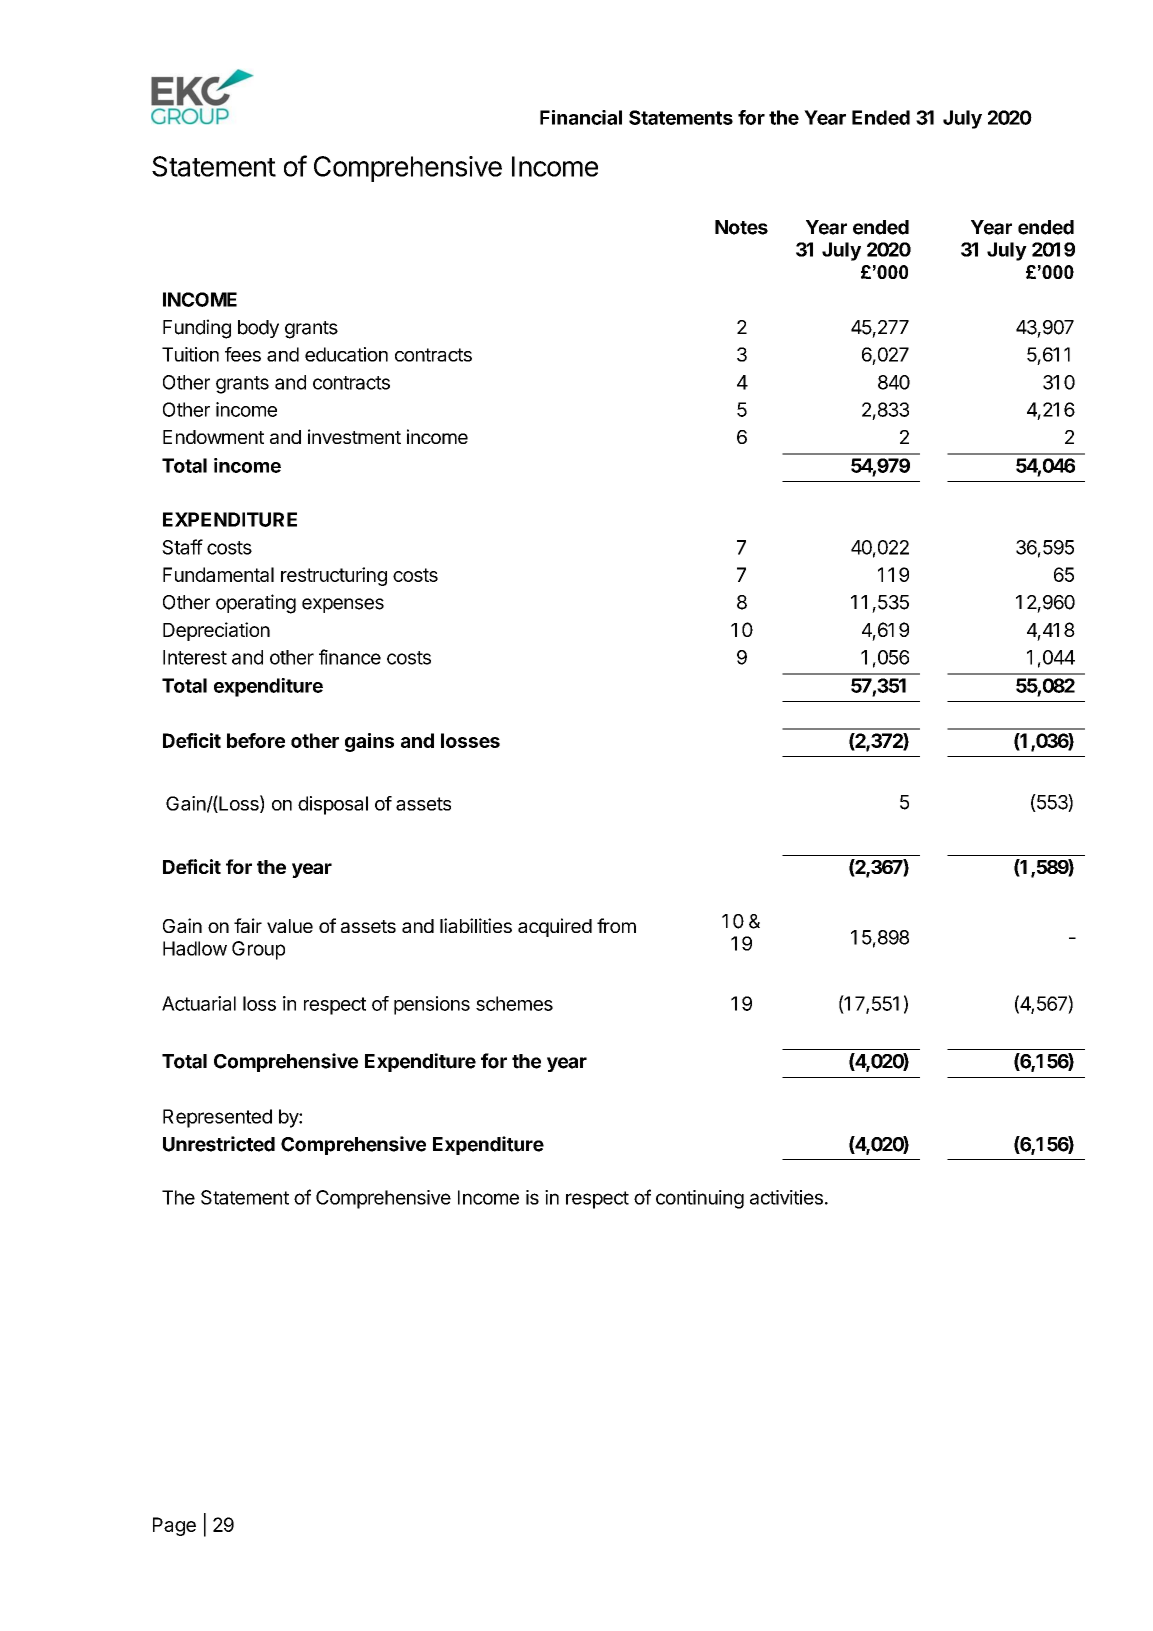 The image size is (1153, 1631). Describe the element at coordinates (258, 329) in the document. I see `body` at that location.
